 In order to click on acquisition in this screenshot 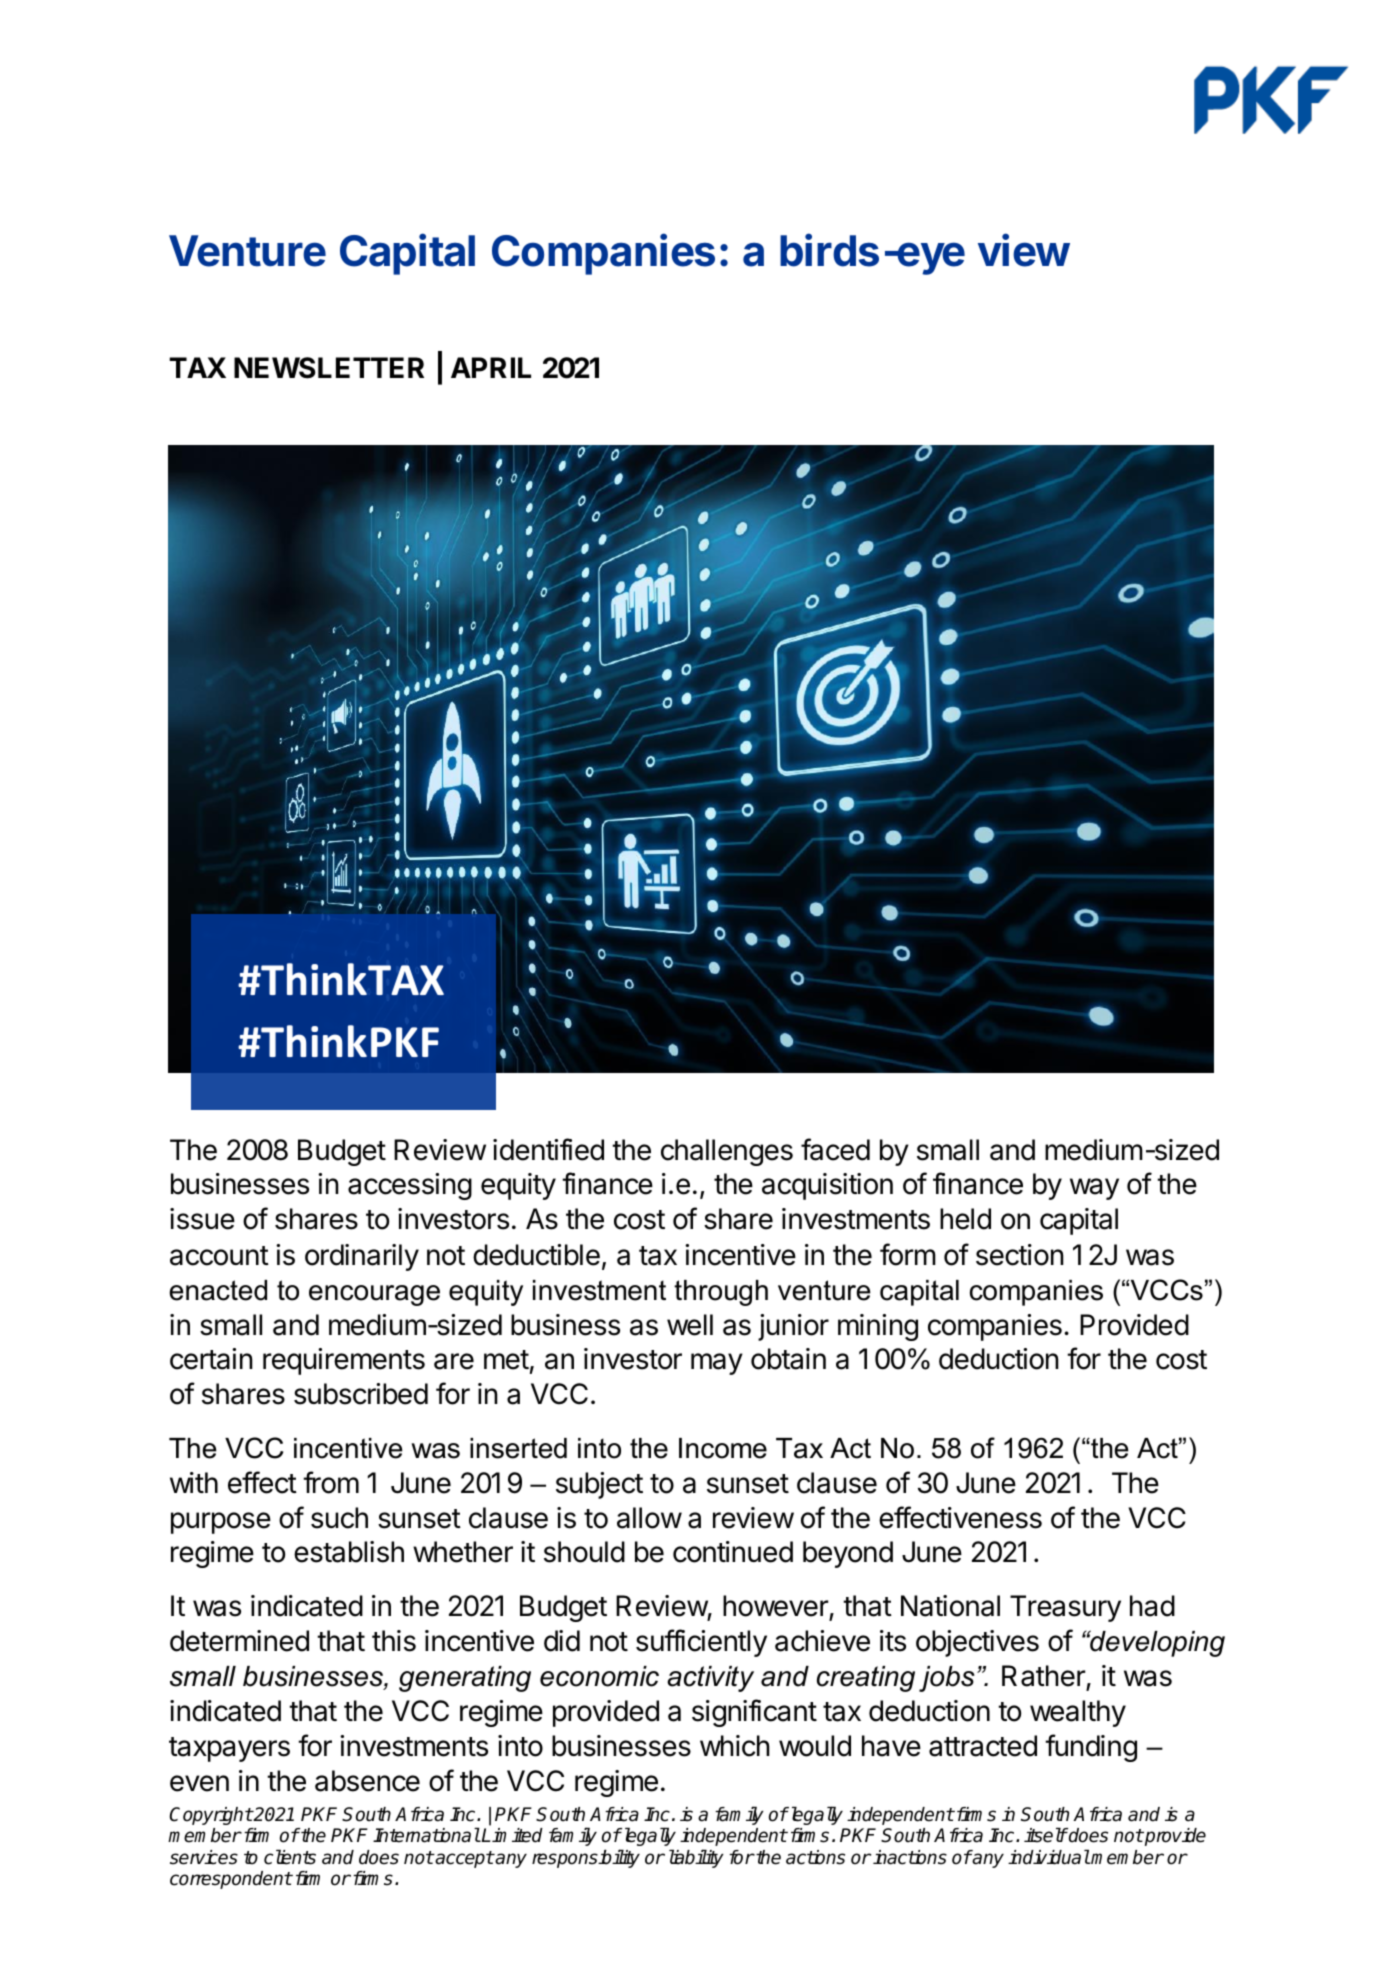, I will do `click(827, 1186)`.
